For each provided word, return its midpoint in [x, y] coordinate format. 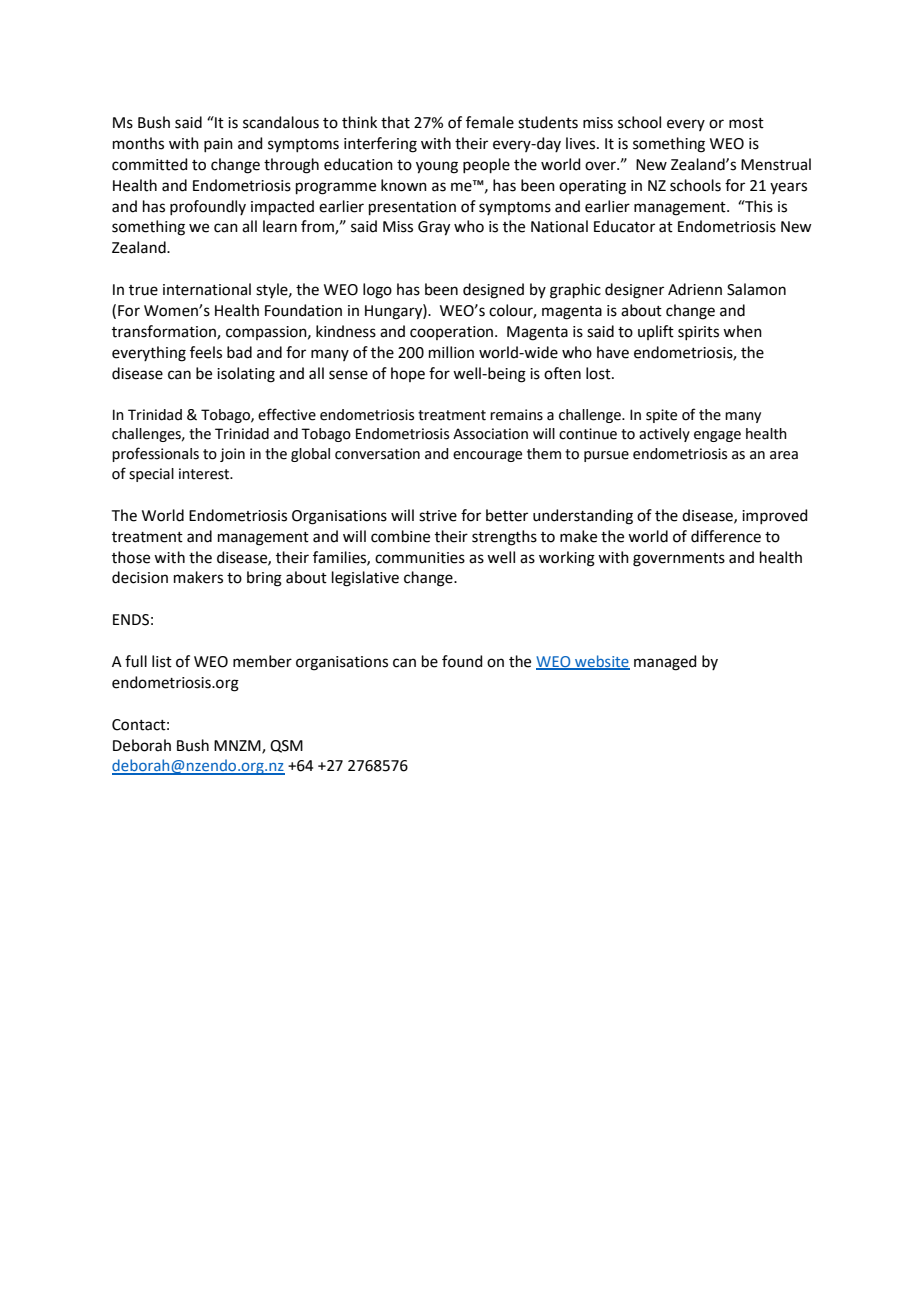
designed [493, 291]
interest [205, 474]
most [746, 123]
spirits [698, 333]
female [490, 122]
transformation [165, 332]
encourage [487, 456]
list [162, 661]
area [784, 455]
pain [218, 145]
